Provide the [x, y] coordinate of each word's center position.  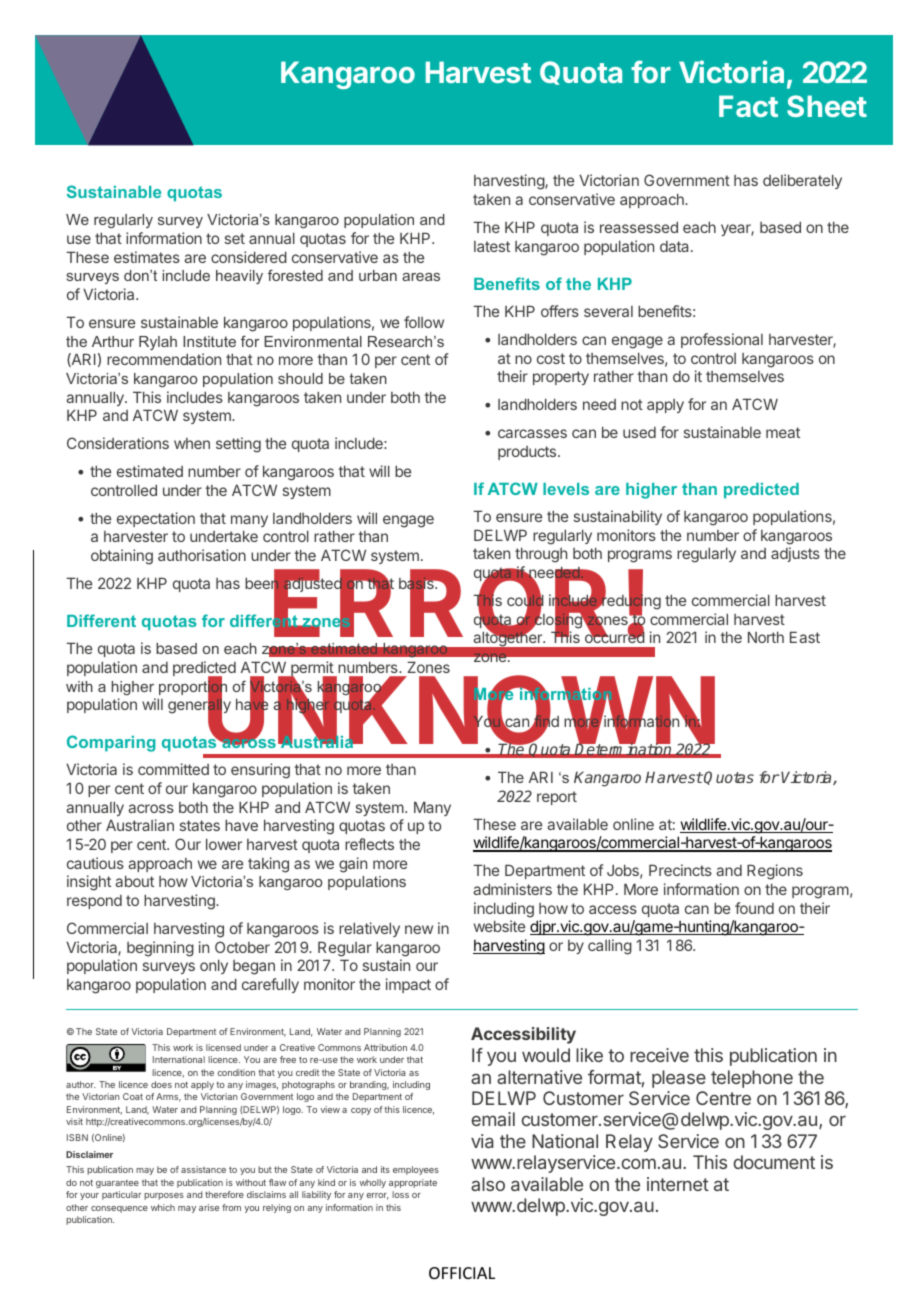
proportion [193, 688]
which [163, 1207]
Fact [748, 106]
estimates [147, 257]
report [557, 798]
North [766, 637]
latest [492, 246]
